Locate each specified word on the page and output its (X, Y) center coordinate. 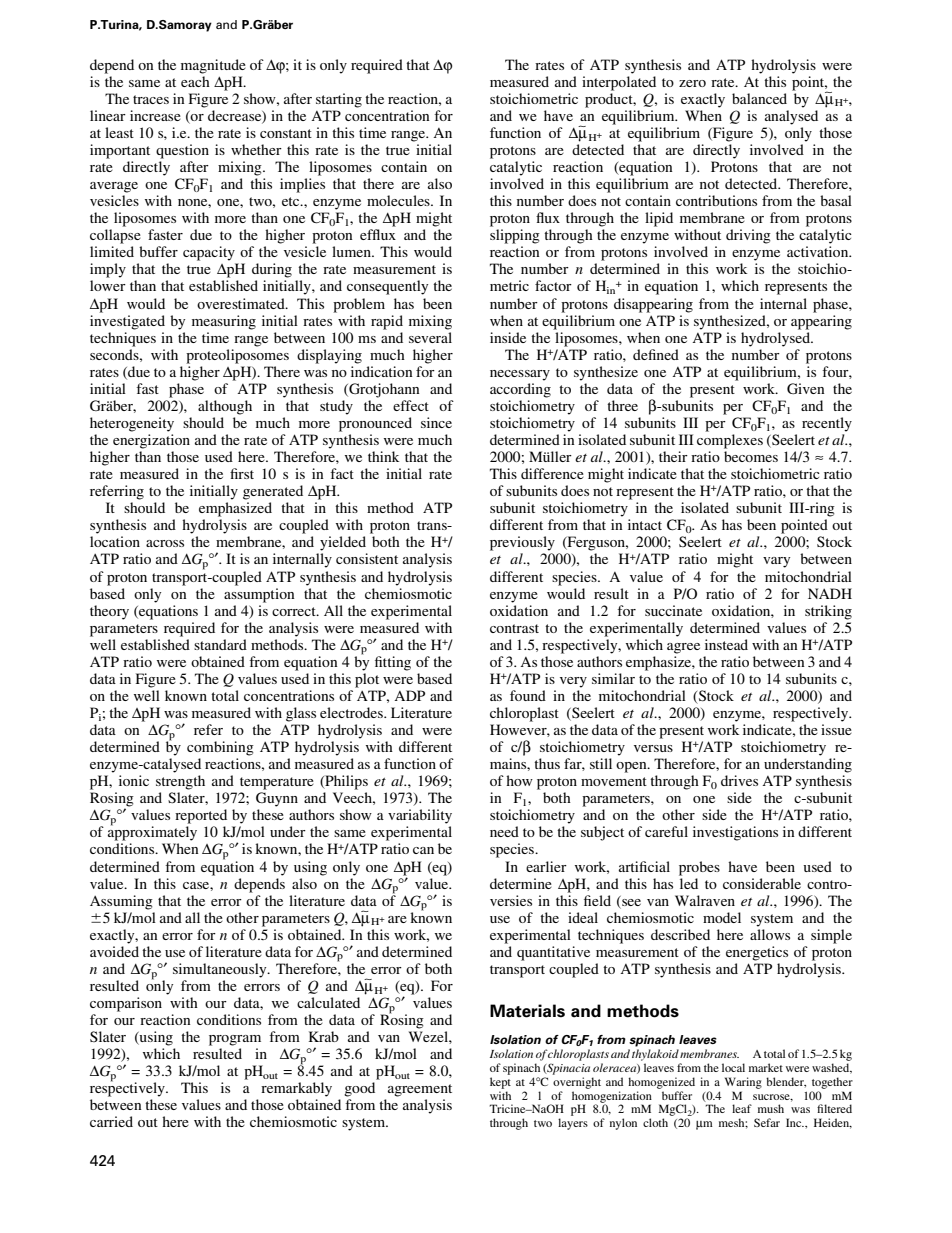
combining (220, 748)
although (225, 407)
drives (739, 780)
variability (420, 816)
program (235, 1040)
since (436, 422)
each (195, 81)
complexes (730, 441)
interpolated (619, 83)
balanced (759, 98)
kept (500, 1083)
